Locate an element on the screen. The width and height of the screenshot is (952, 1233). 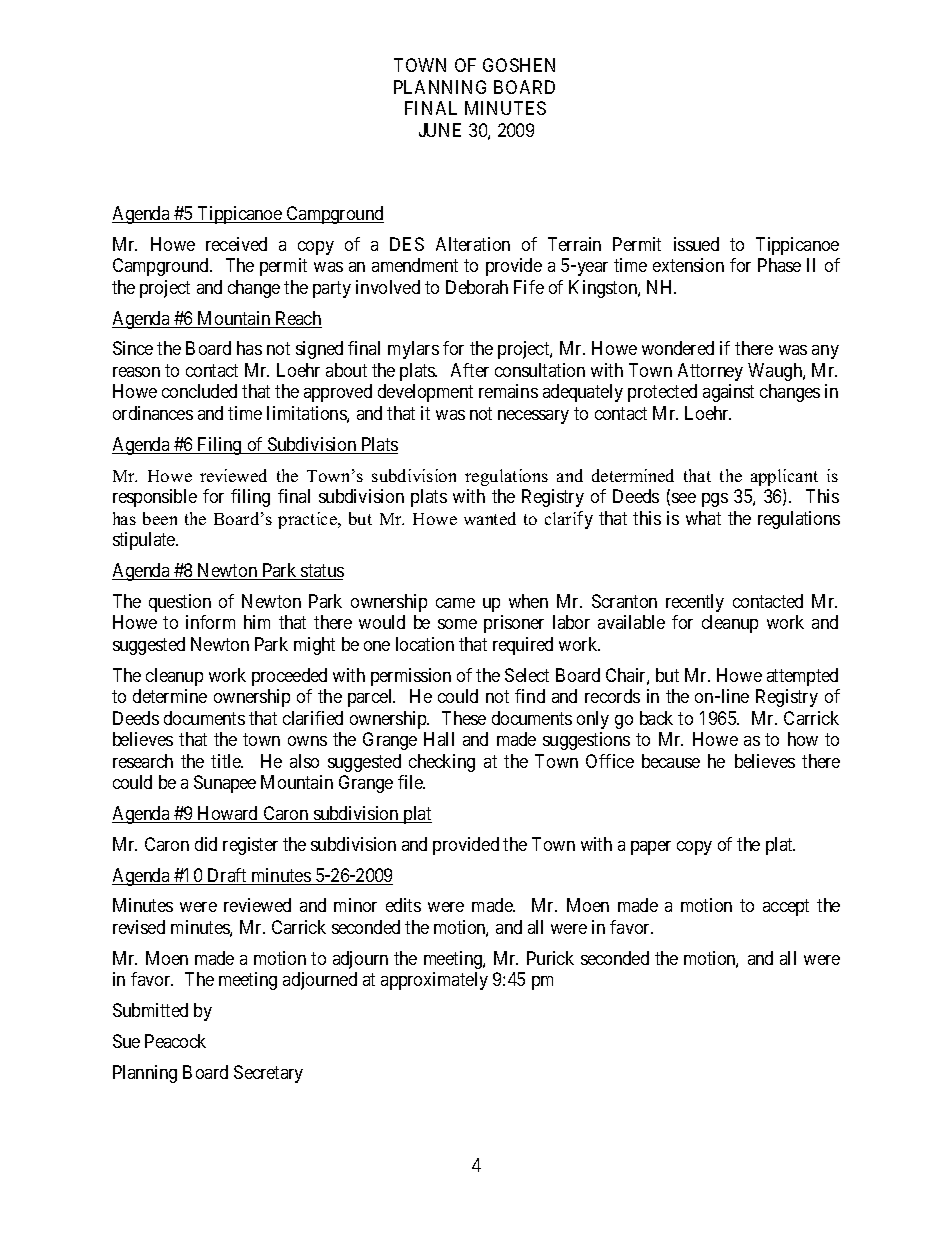
These is located at coordinates (464, 718).
